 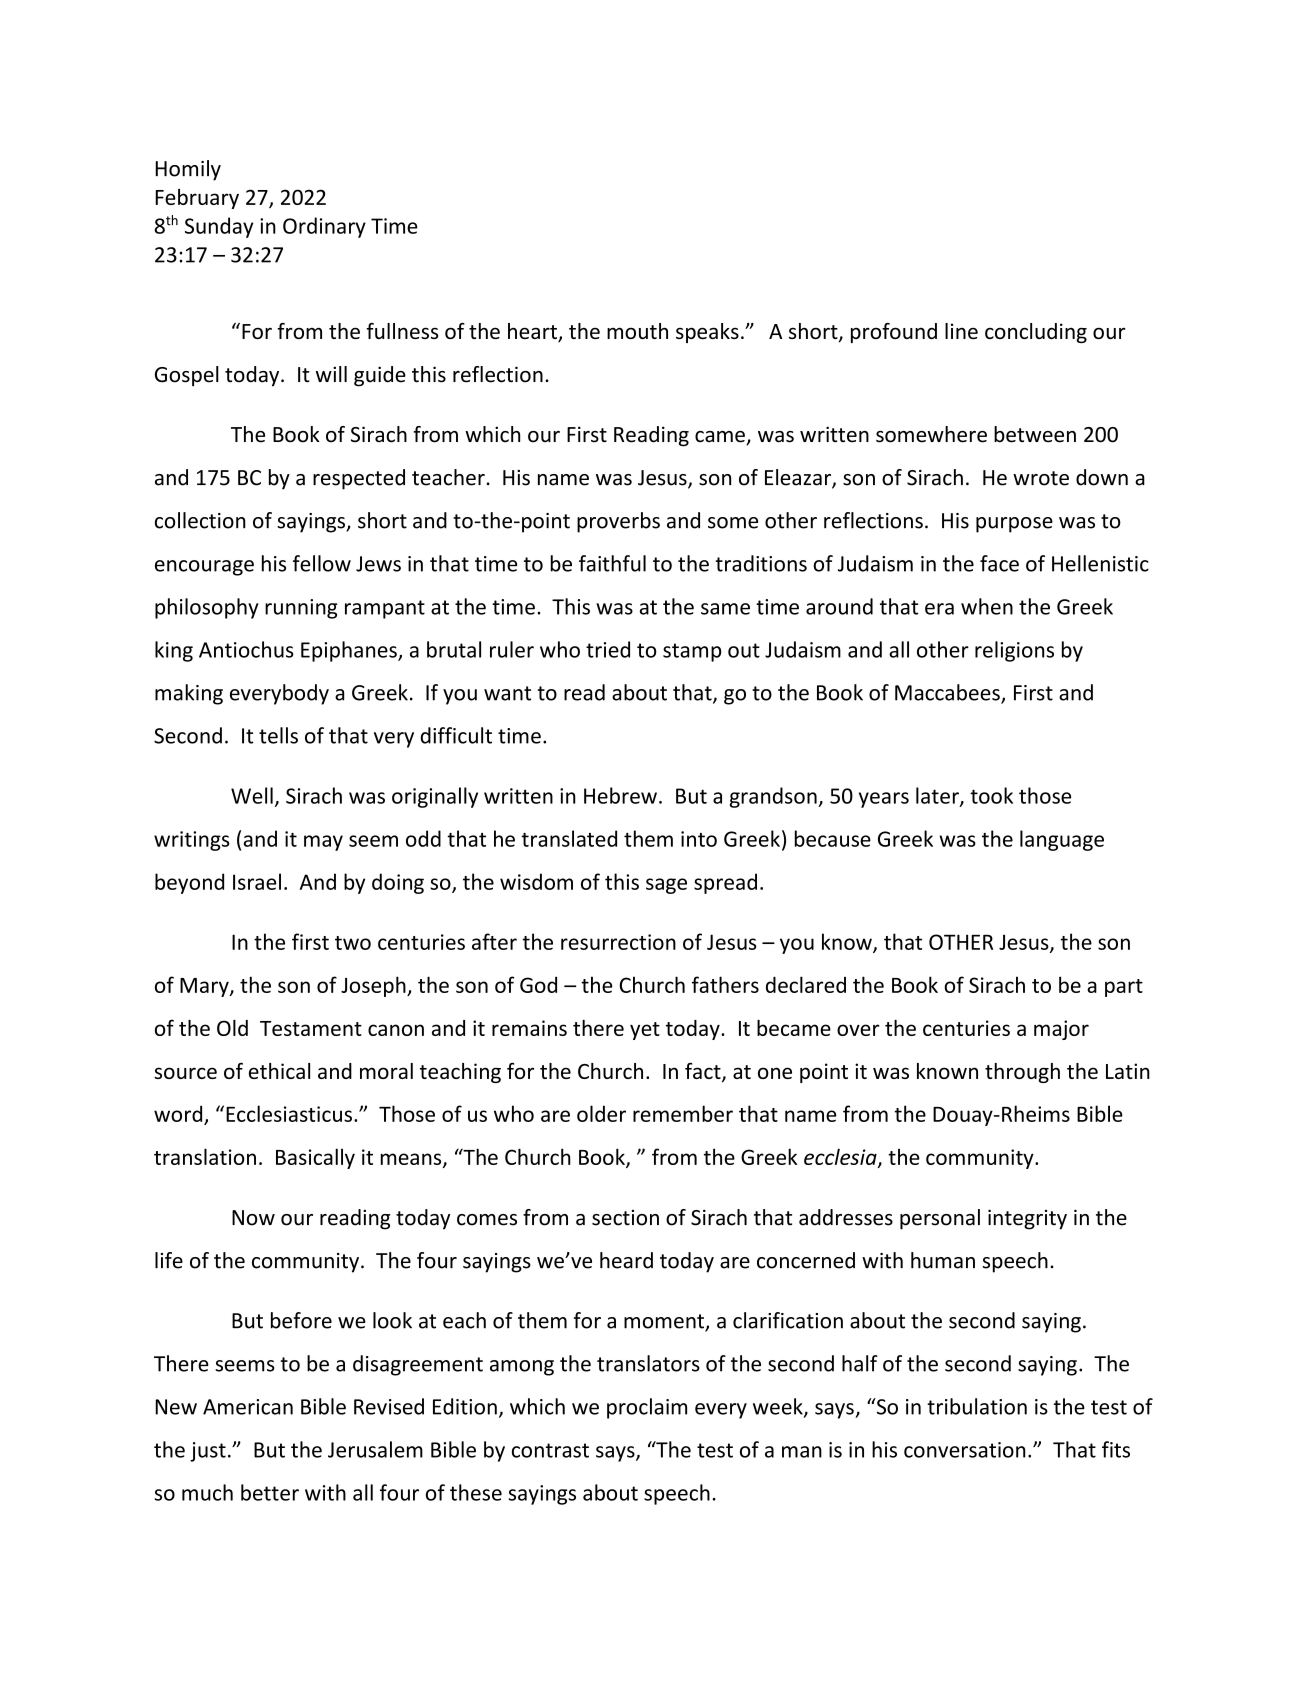 I want to click on yet, so click(x=645, y=1031).
